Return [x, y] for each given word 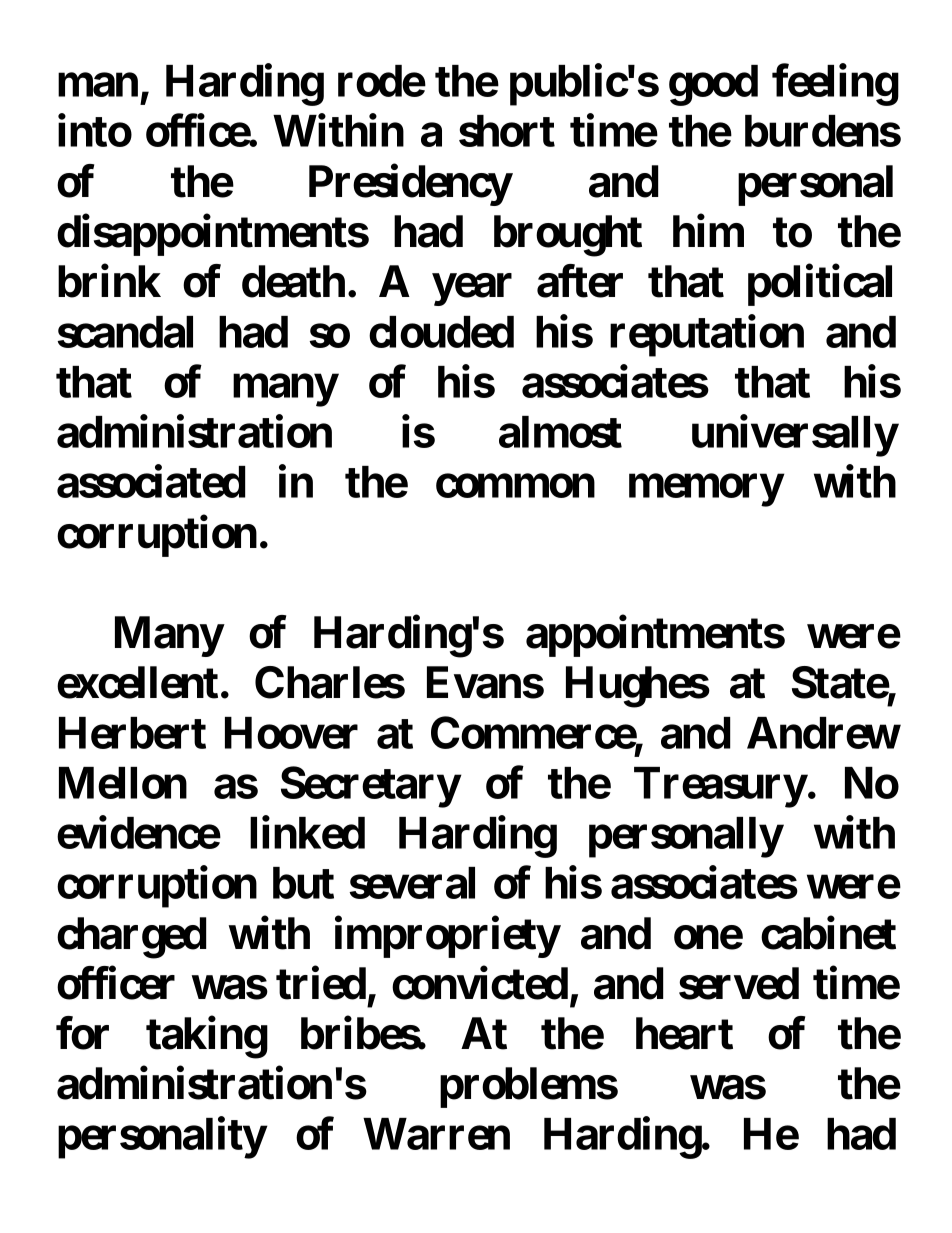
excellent [137, 683]
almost [560, 432]
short [507, 131]
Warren [436, 1134]
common [515, 486]
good [713, 85]
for [82, 1033]
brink [109, 281]
